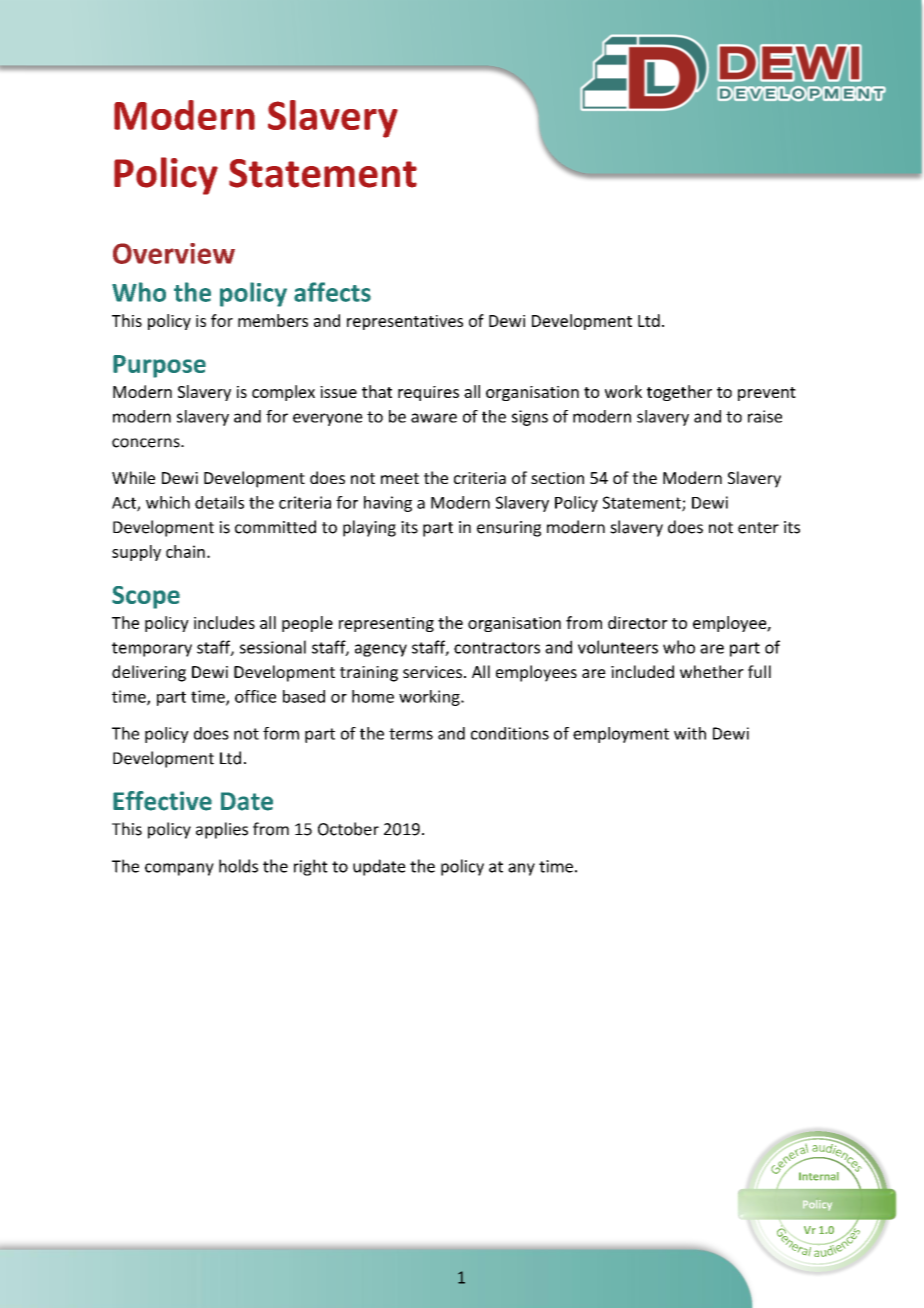  What do you see at coordinates (238, 866) in the screenshot?
I see `holds` at bounding box center [238, 866].
